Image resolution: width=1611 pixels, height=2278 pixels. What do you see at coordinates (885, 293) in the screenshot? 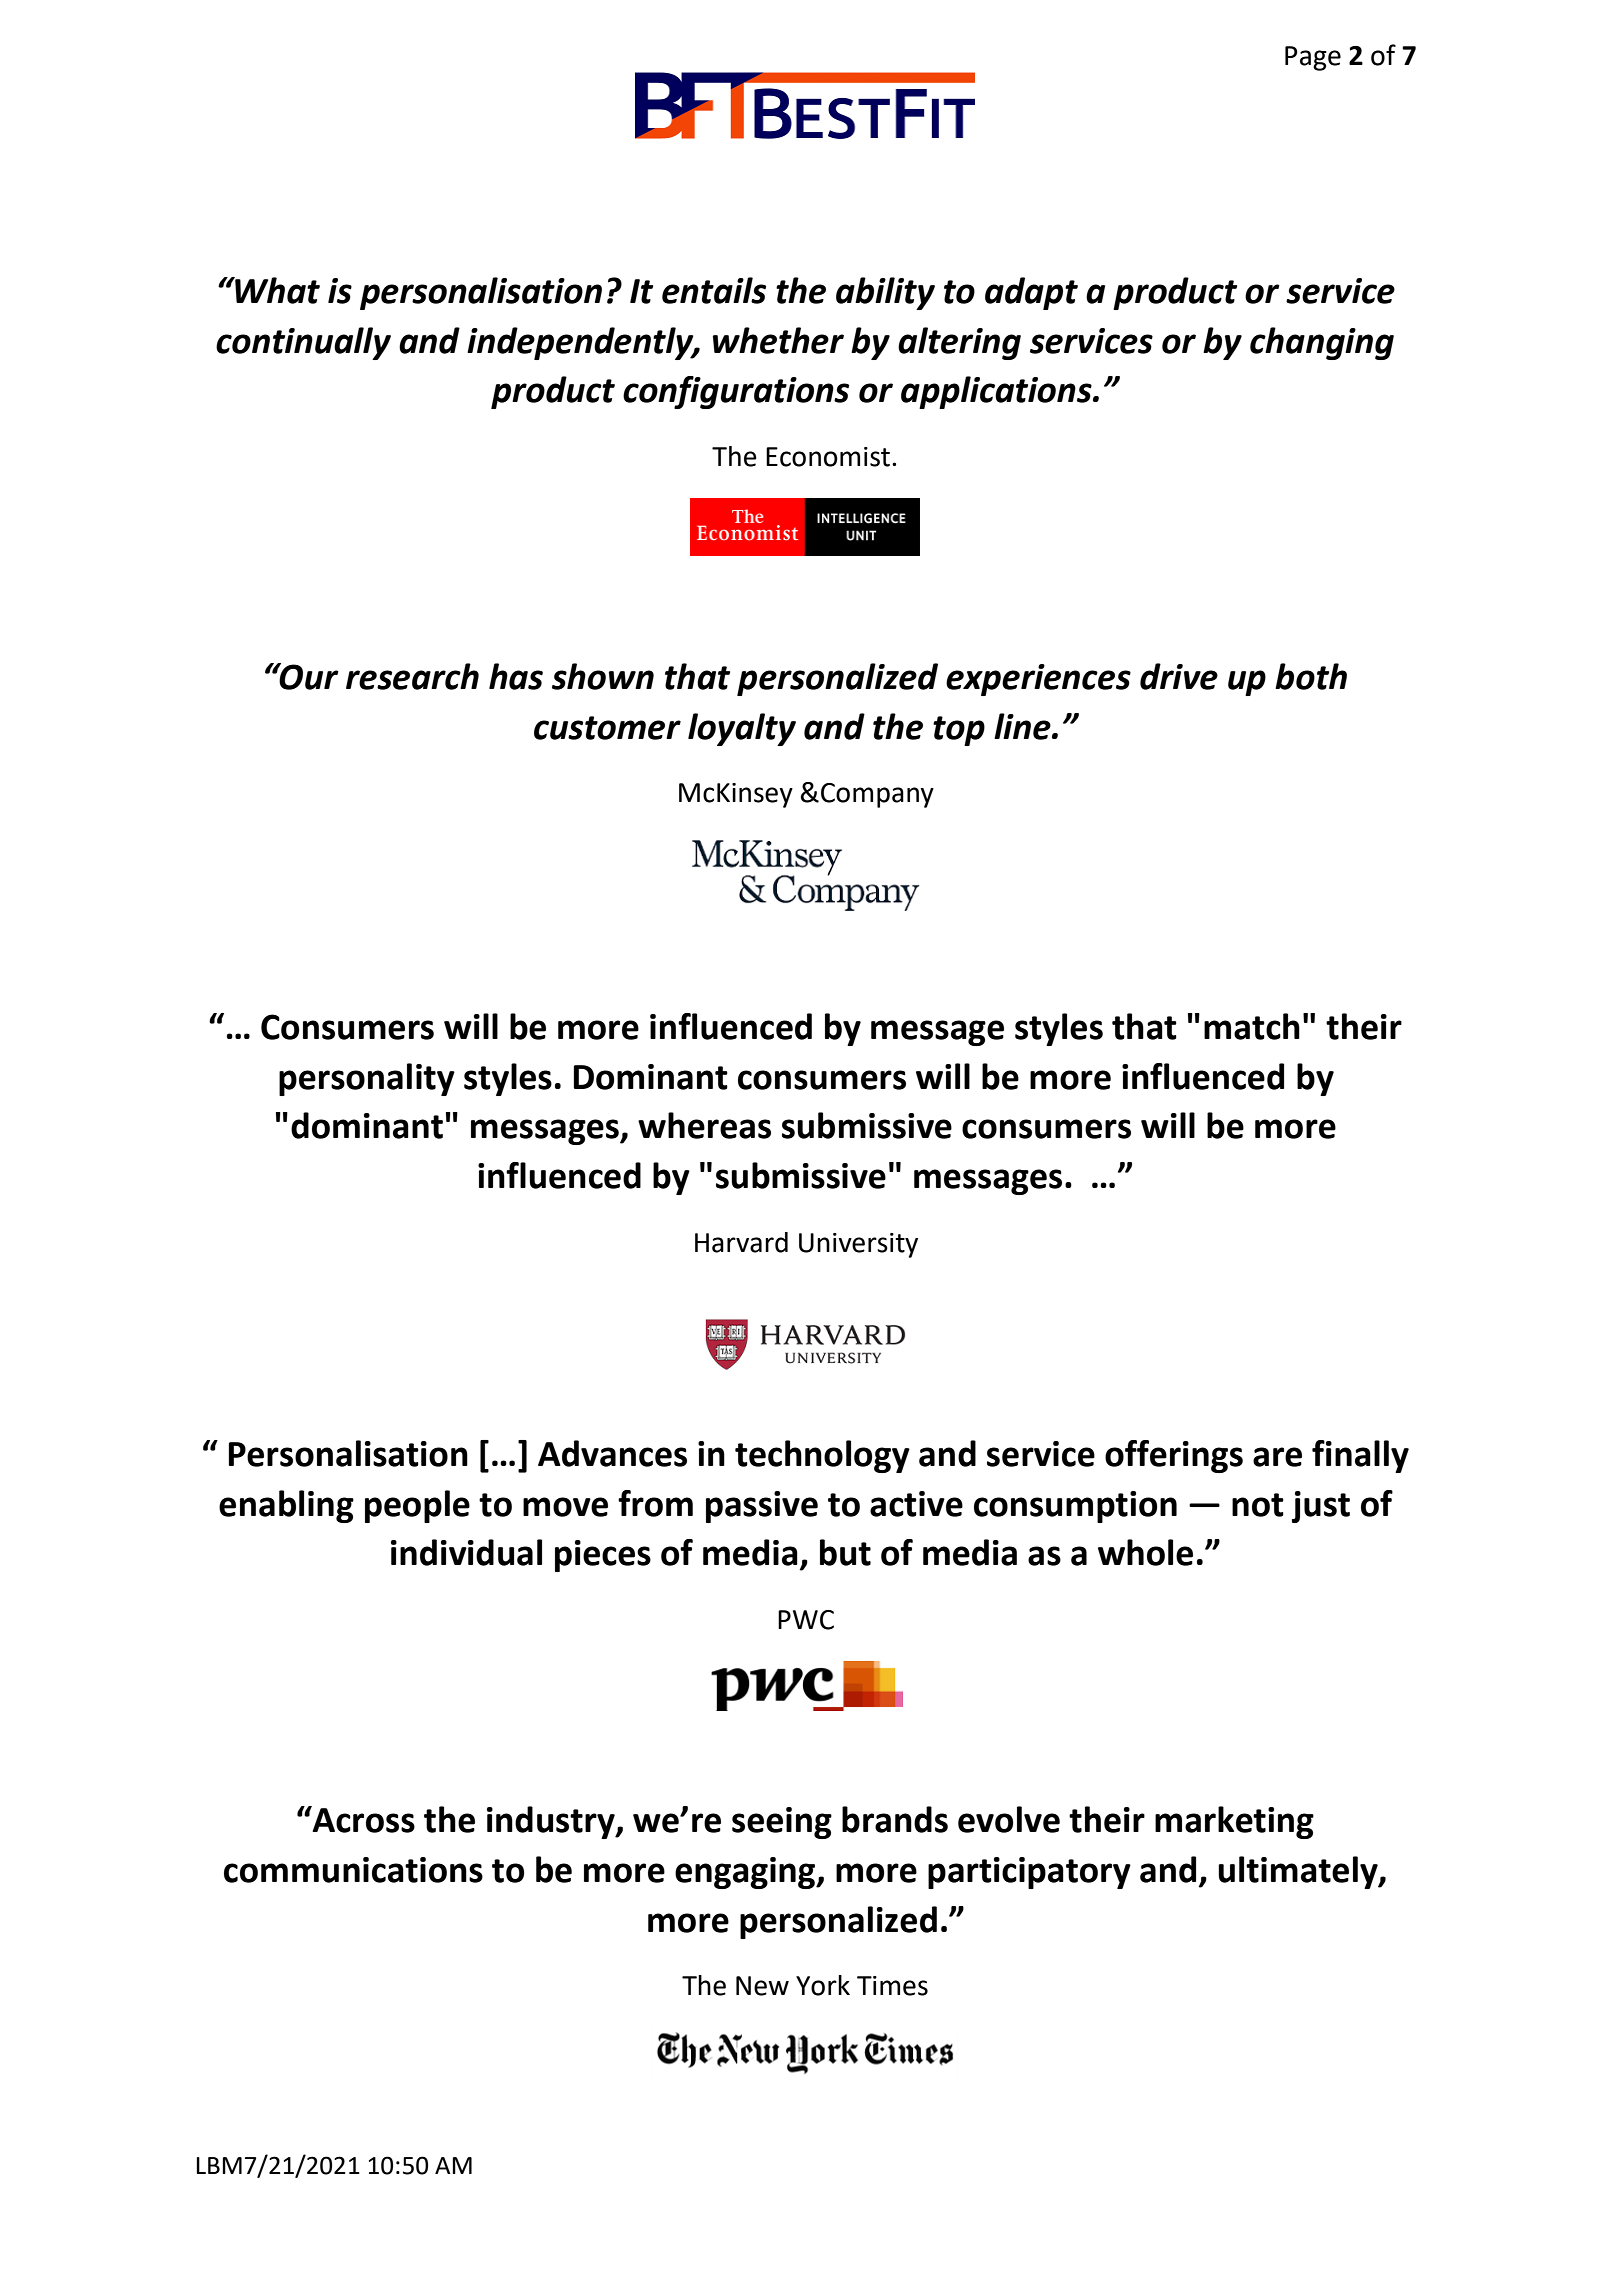
I see `ability` at bounding box center [885, 293].
